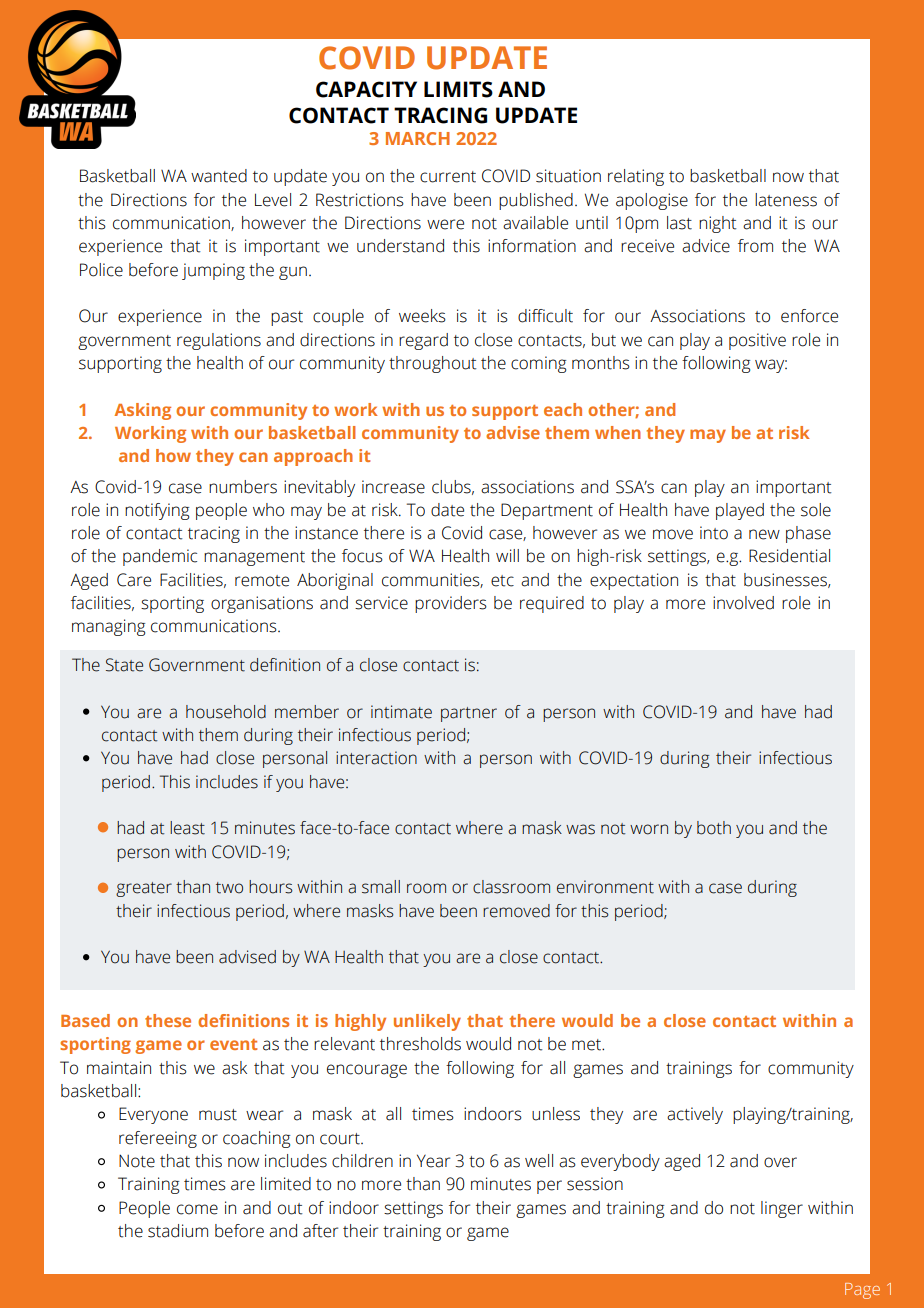 The height and width of the page is (1308, 924). I want to click on Department, so click(547, 511).
